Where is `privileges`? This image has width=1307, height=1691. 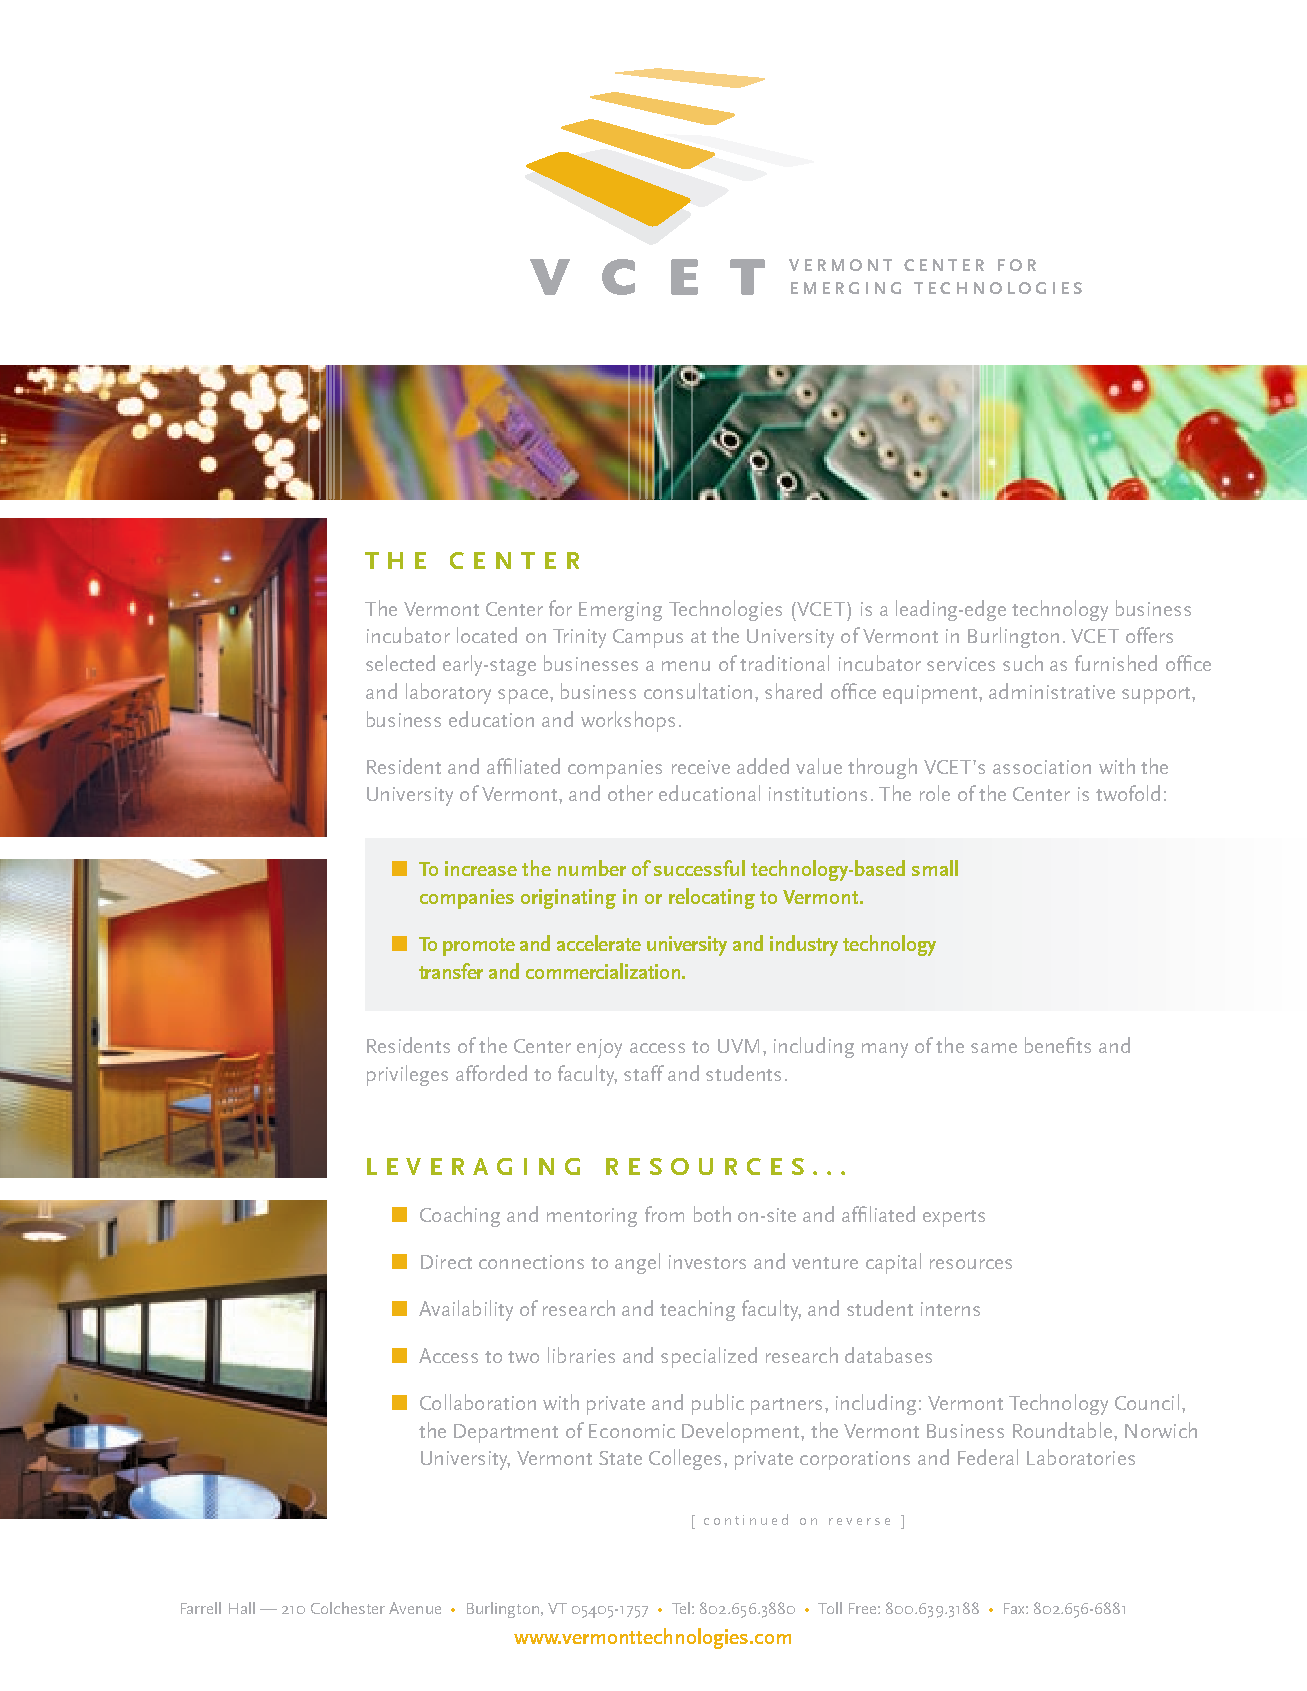
privileges is located at coordinates (407, 1075).
